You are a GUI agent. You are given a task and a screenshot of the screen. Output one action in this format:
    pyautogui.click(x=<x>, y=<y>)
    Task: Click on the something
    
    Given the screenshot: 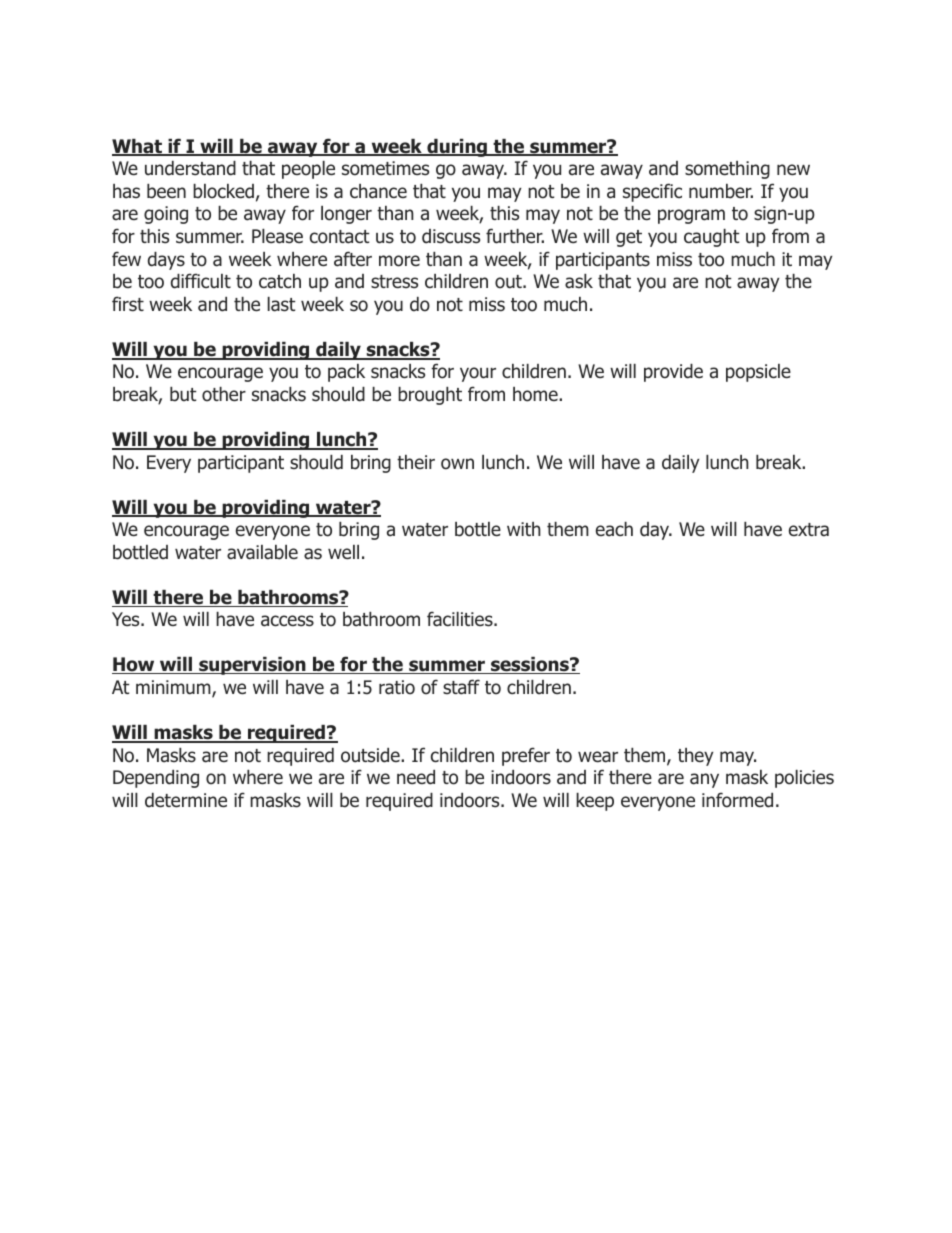 What is the action you would take?
    pyautogui.click(x=727, y=170)
